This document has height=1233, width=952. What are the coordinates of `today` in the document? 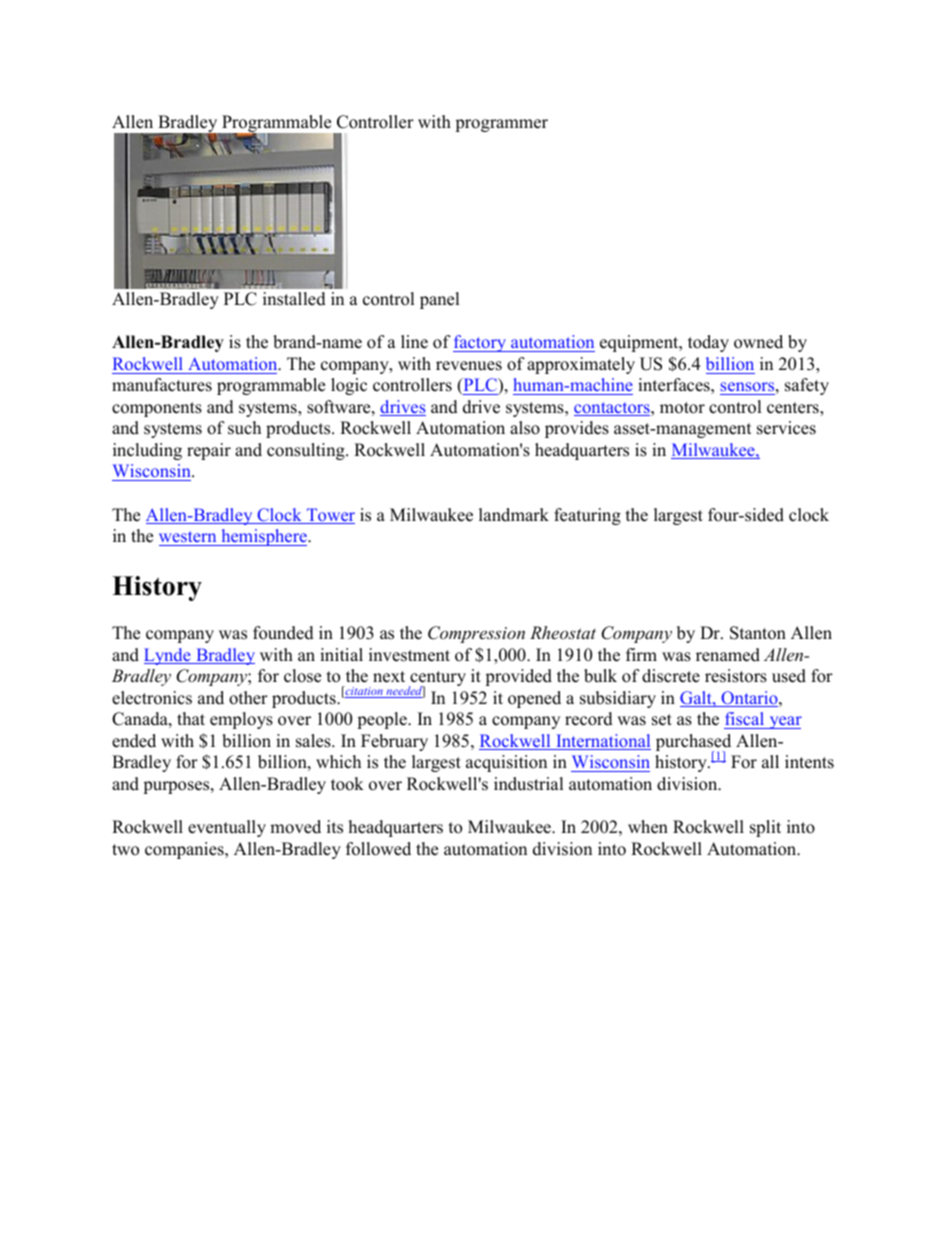 It's located at (708, 343).
